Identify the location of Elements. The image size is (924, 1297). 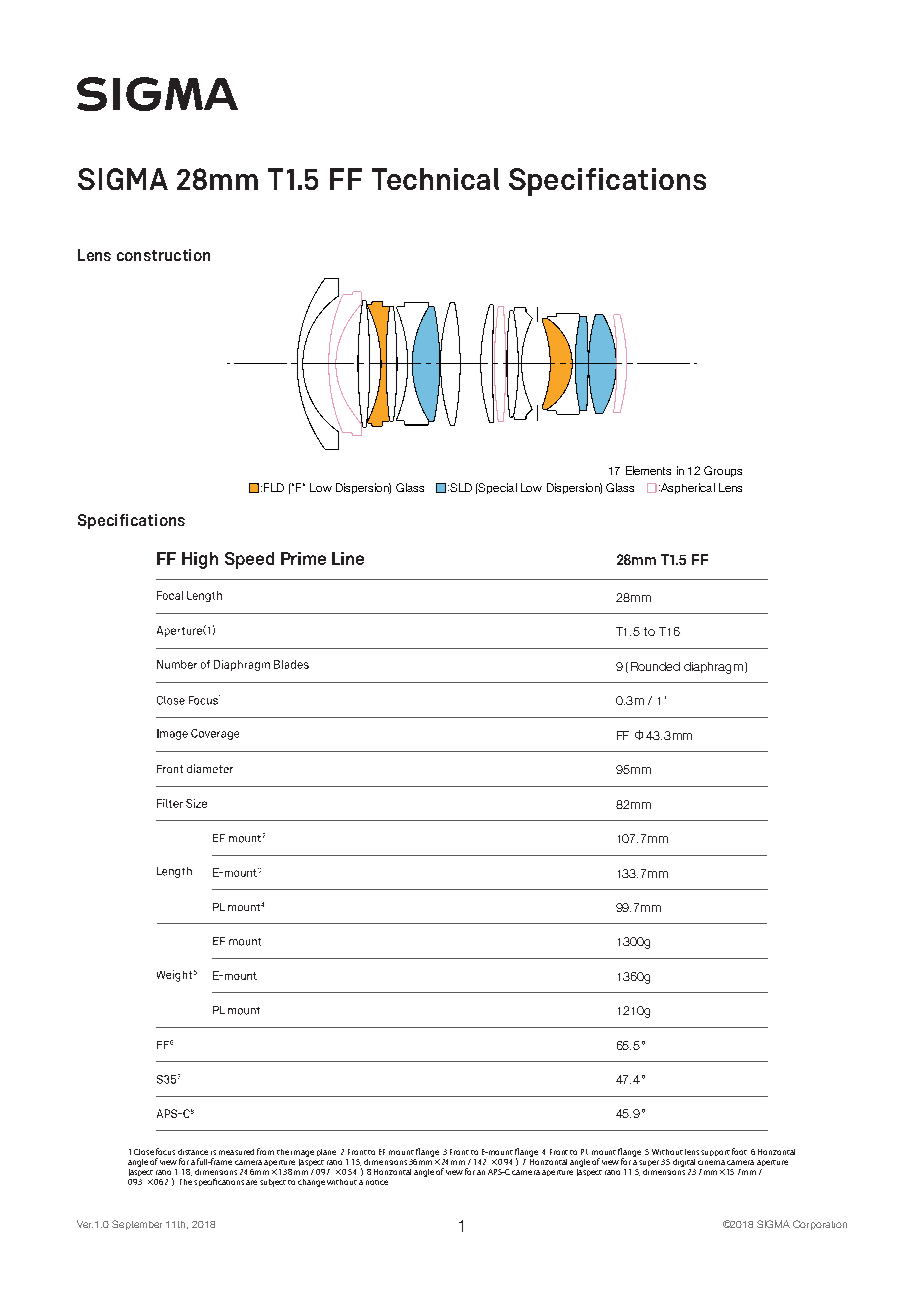
(648, 470).
